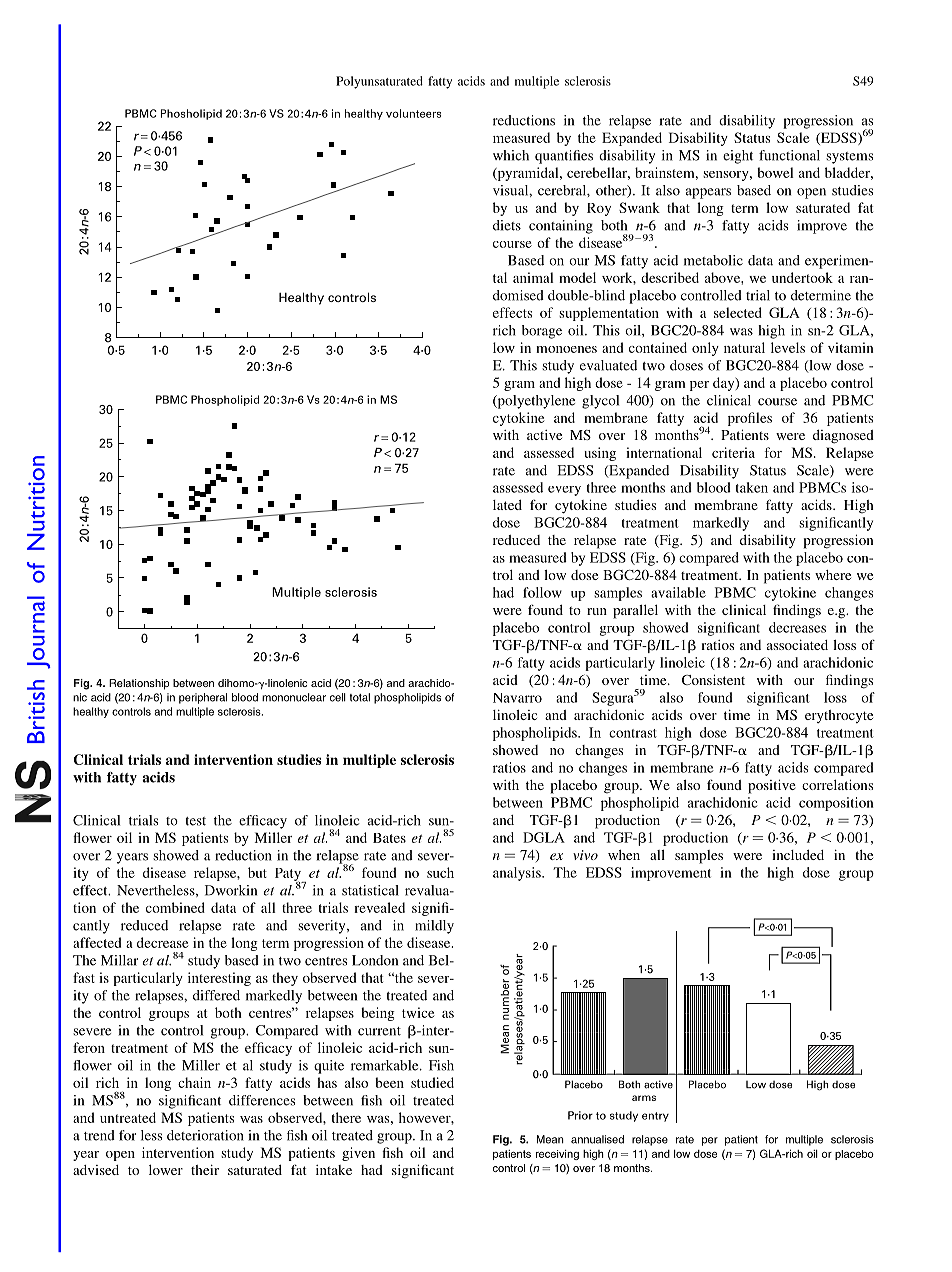 The height and width of the image is (1272, 952). Describe the element at coordinates (507, 225) in the image. I see `diets` at that location.
